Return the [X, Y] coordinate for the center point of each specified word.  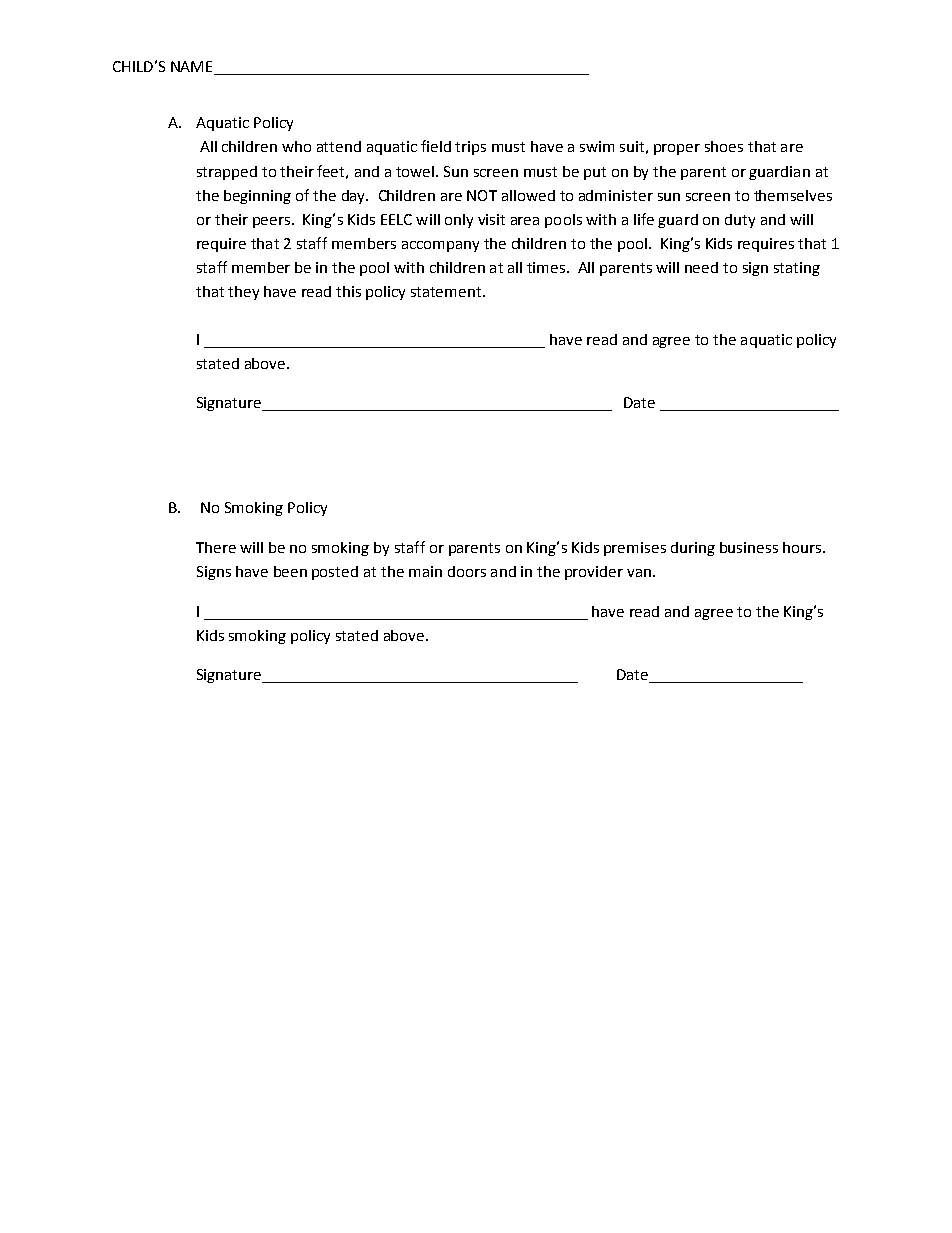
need [701, 267]
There [216, 547]
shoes [724, 146]
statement [447, 292]
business [749, 547]
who [296, 146]
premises [635, 549]
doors [467, 571]
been [290, 571]
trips [470, 148]
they [243, 293]
